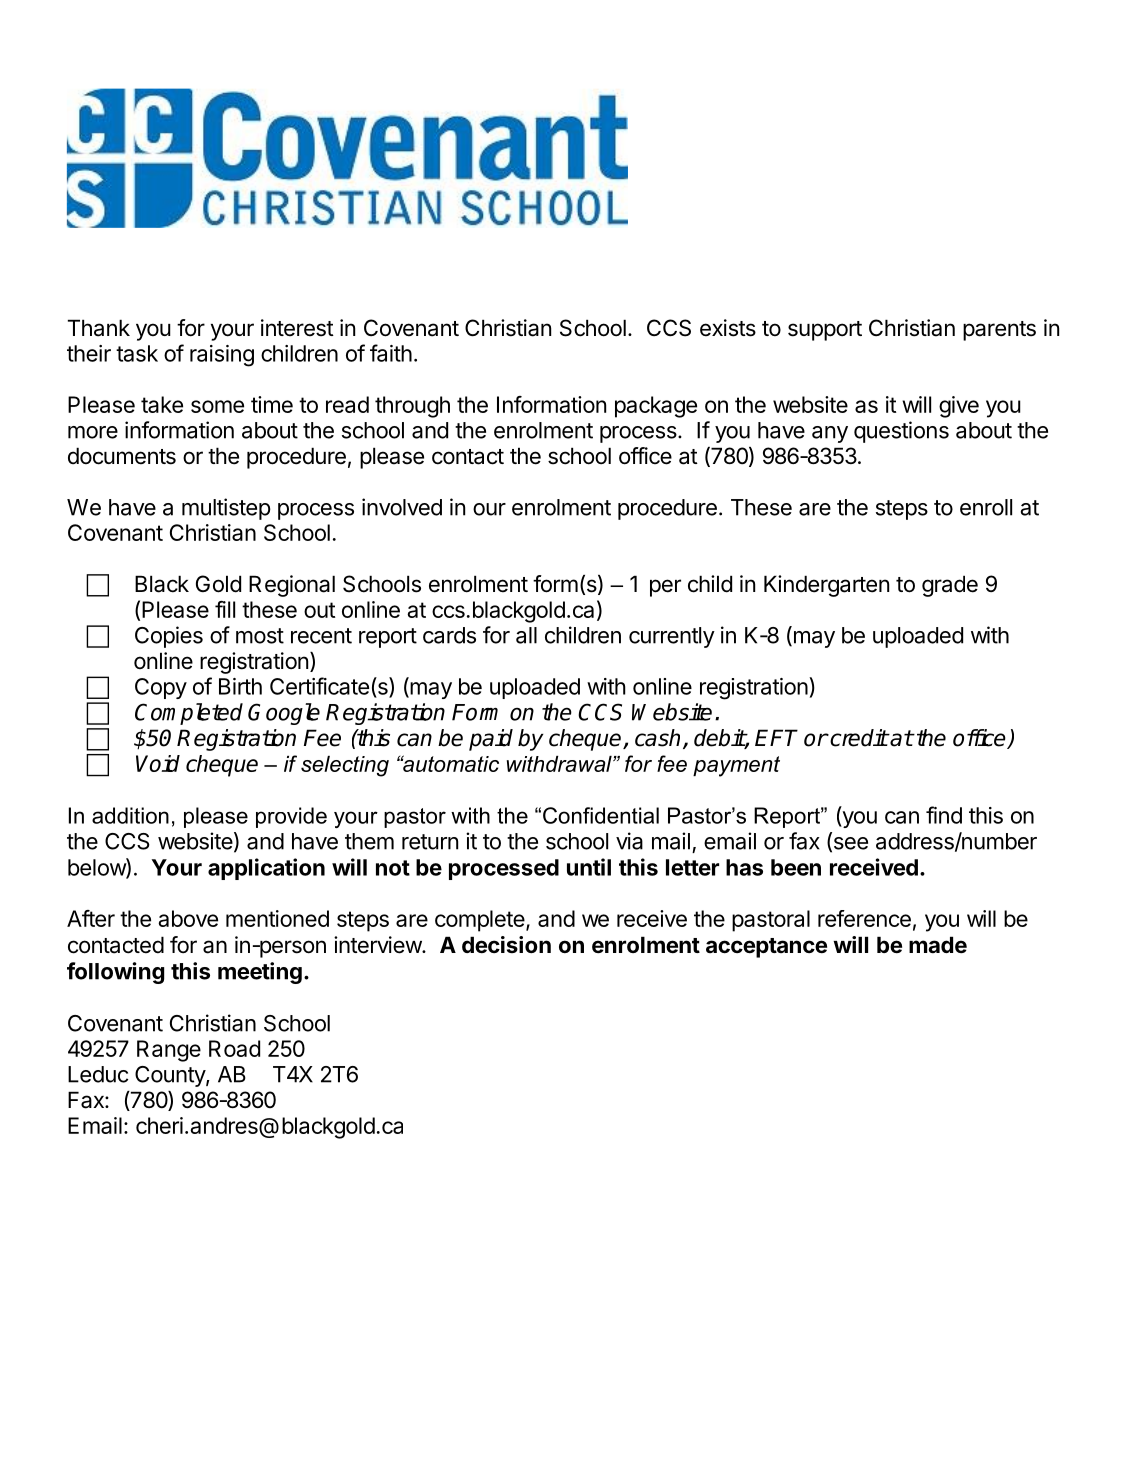 The height and width of the screenshot is (1470, 1136). I want to click on faith, so click(391, 353).
